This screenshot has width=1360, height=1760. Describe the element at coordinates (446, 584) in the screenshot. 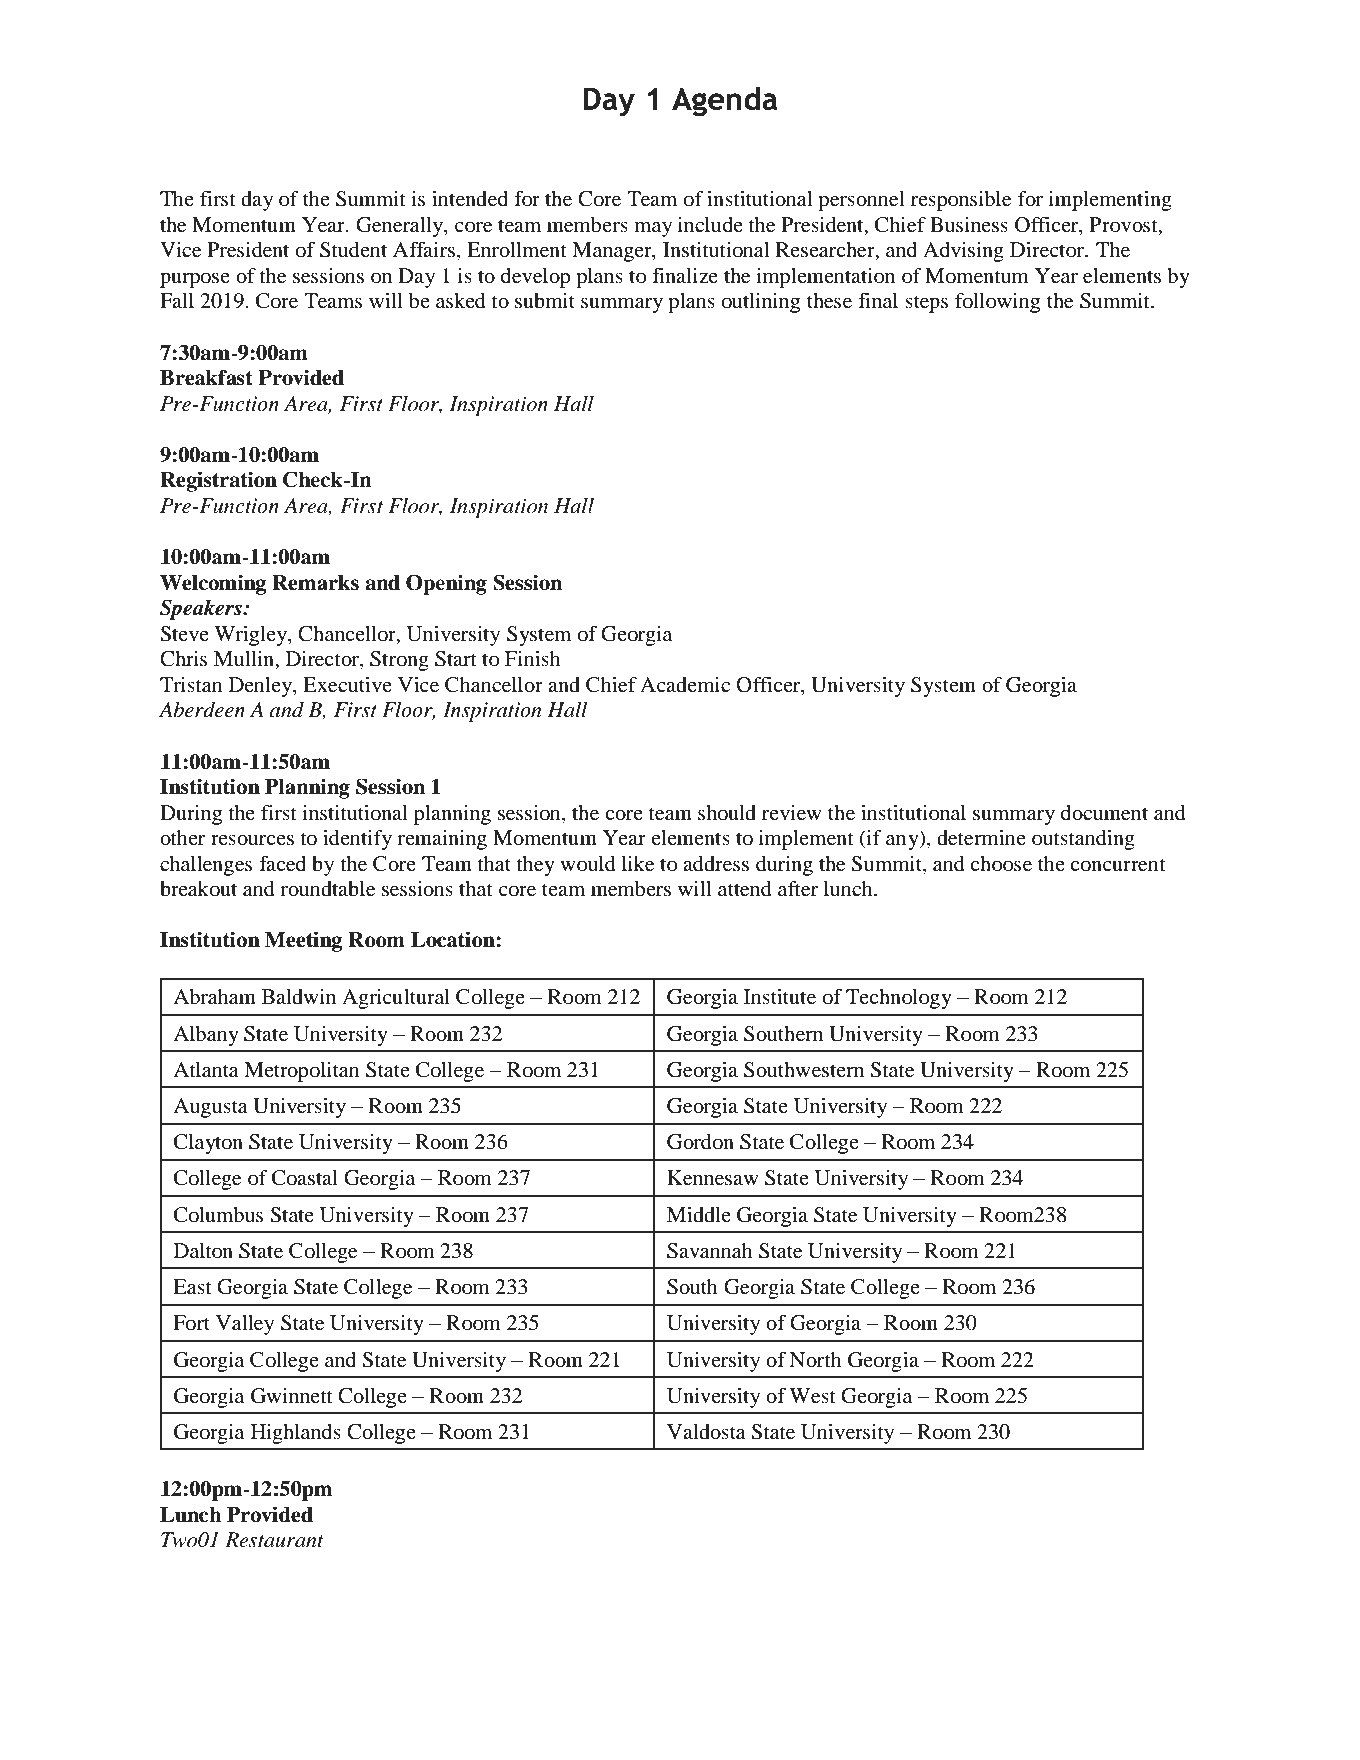

I see `Opening` at that location.
